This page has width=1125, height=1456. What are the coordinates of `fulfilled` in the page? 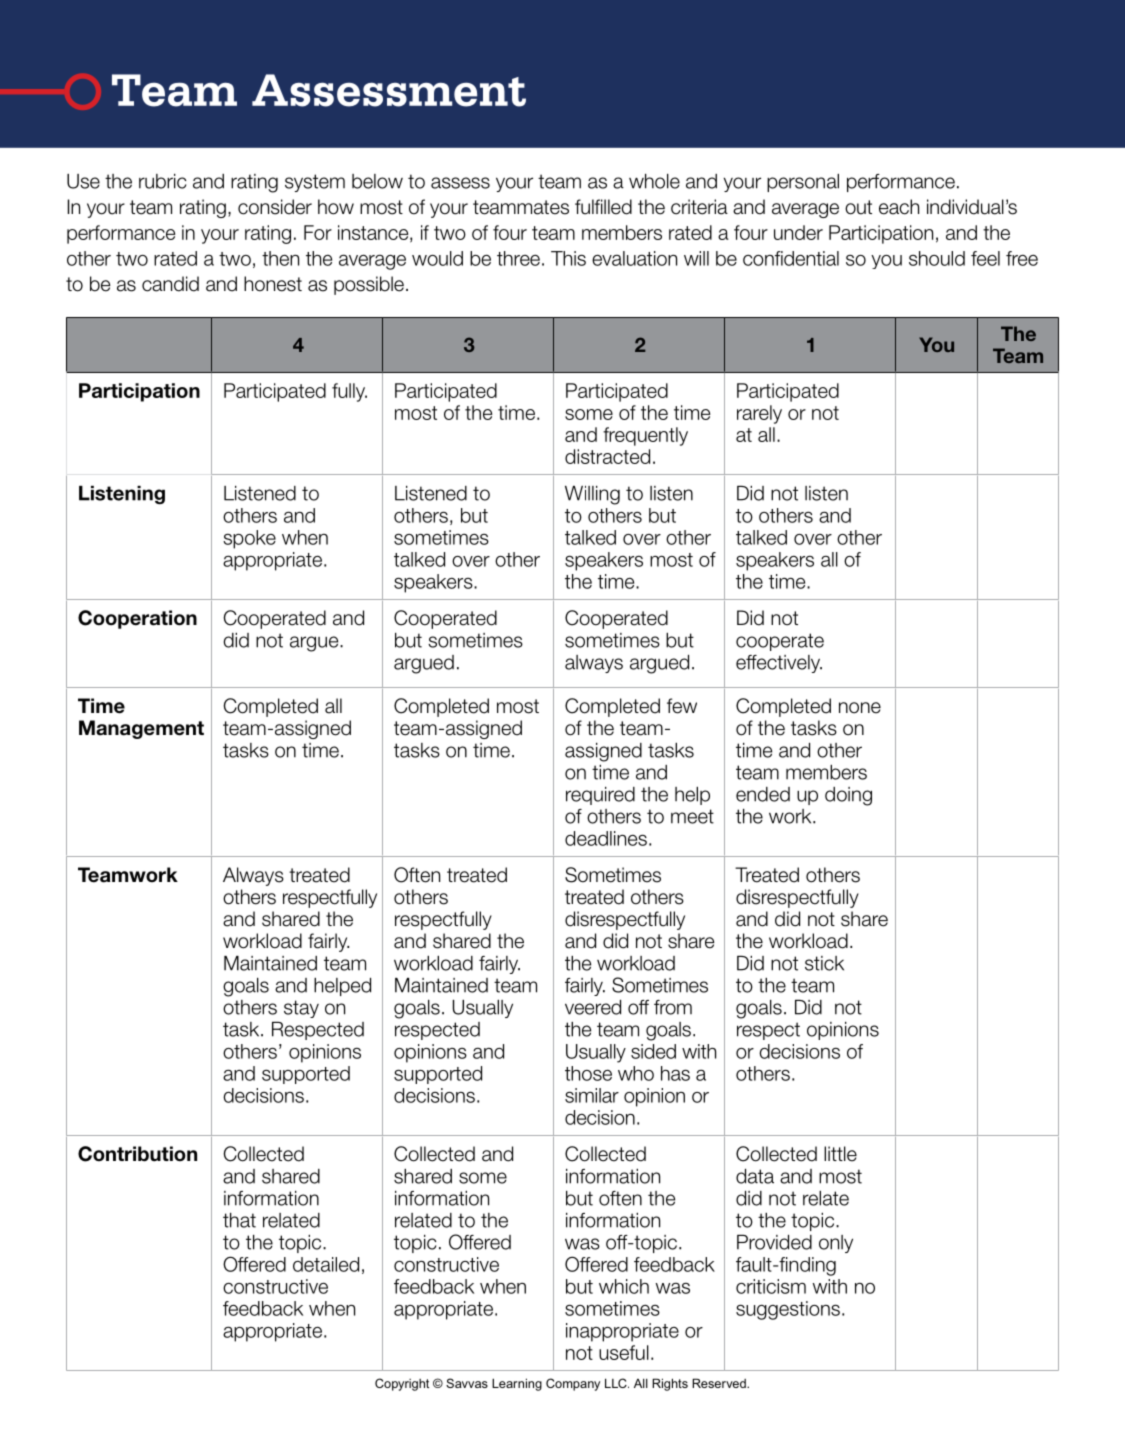 It's located at (603, 207).
